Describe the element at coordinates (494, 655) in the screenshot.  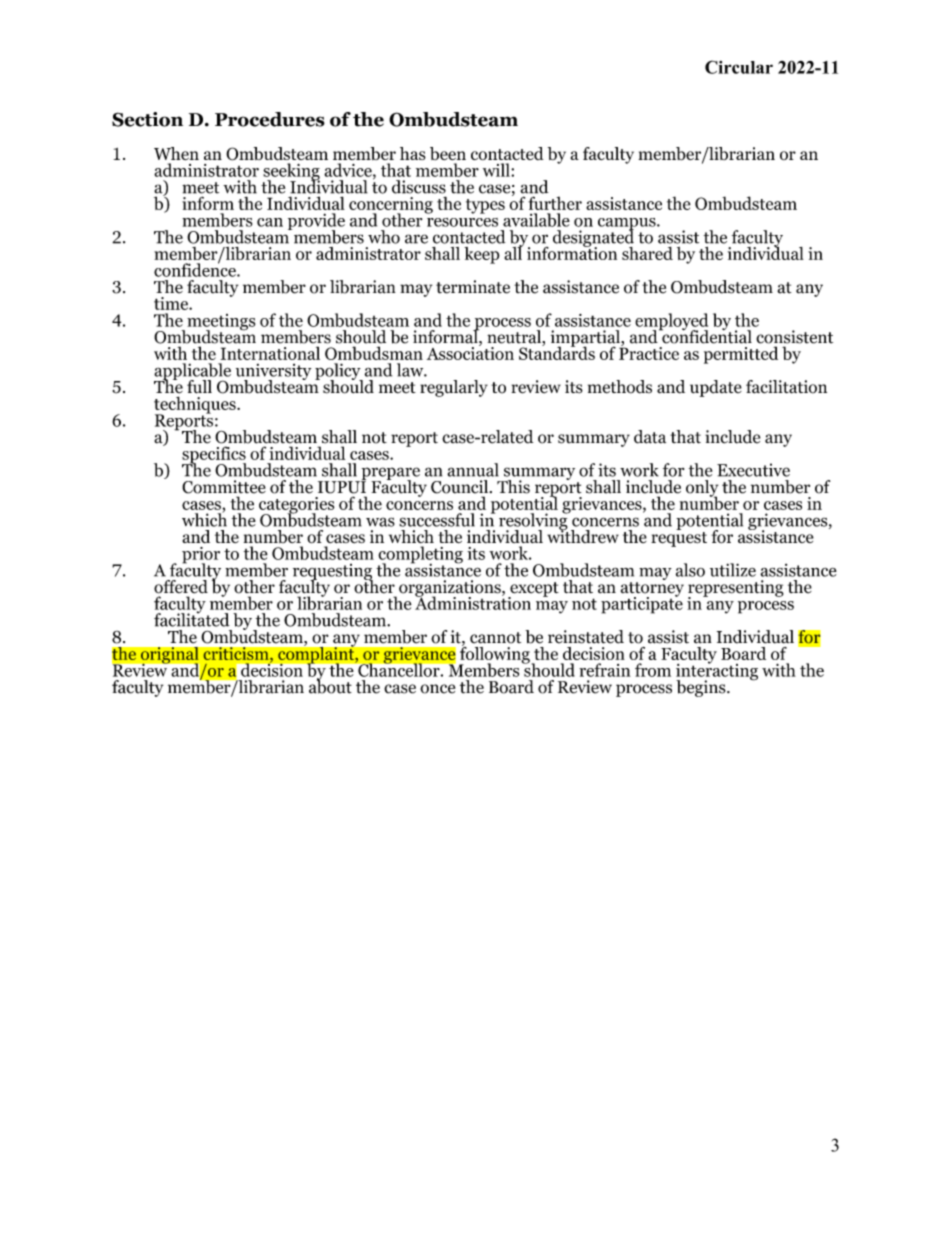
I see `following` at that location.
